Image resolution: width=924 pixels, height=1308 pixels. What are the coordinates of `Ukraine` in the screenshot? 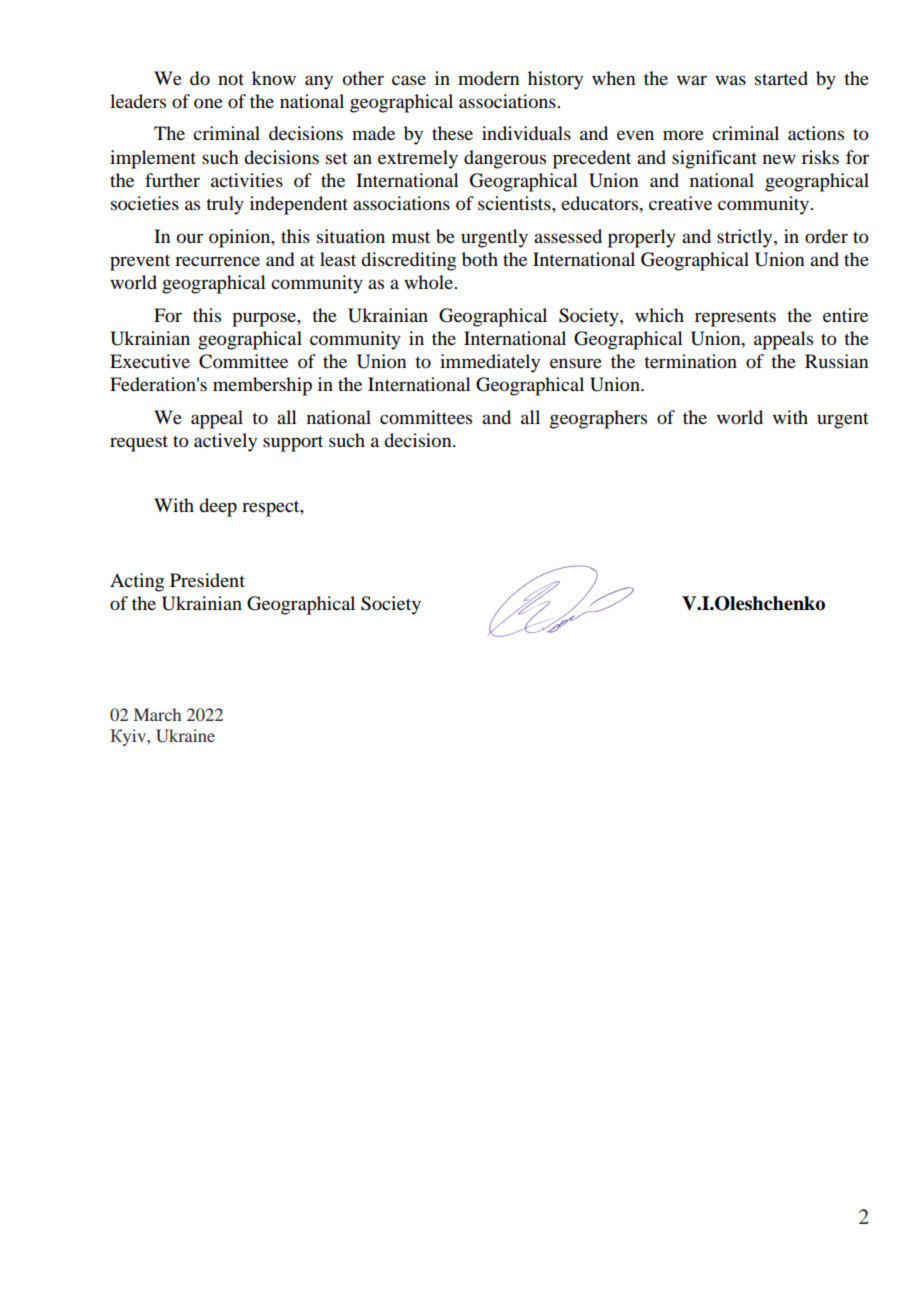 It's located at (185, 736).
